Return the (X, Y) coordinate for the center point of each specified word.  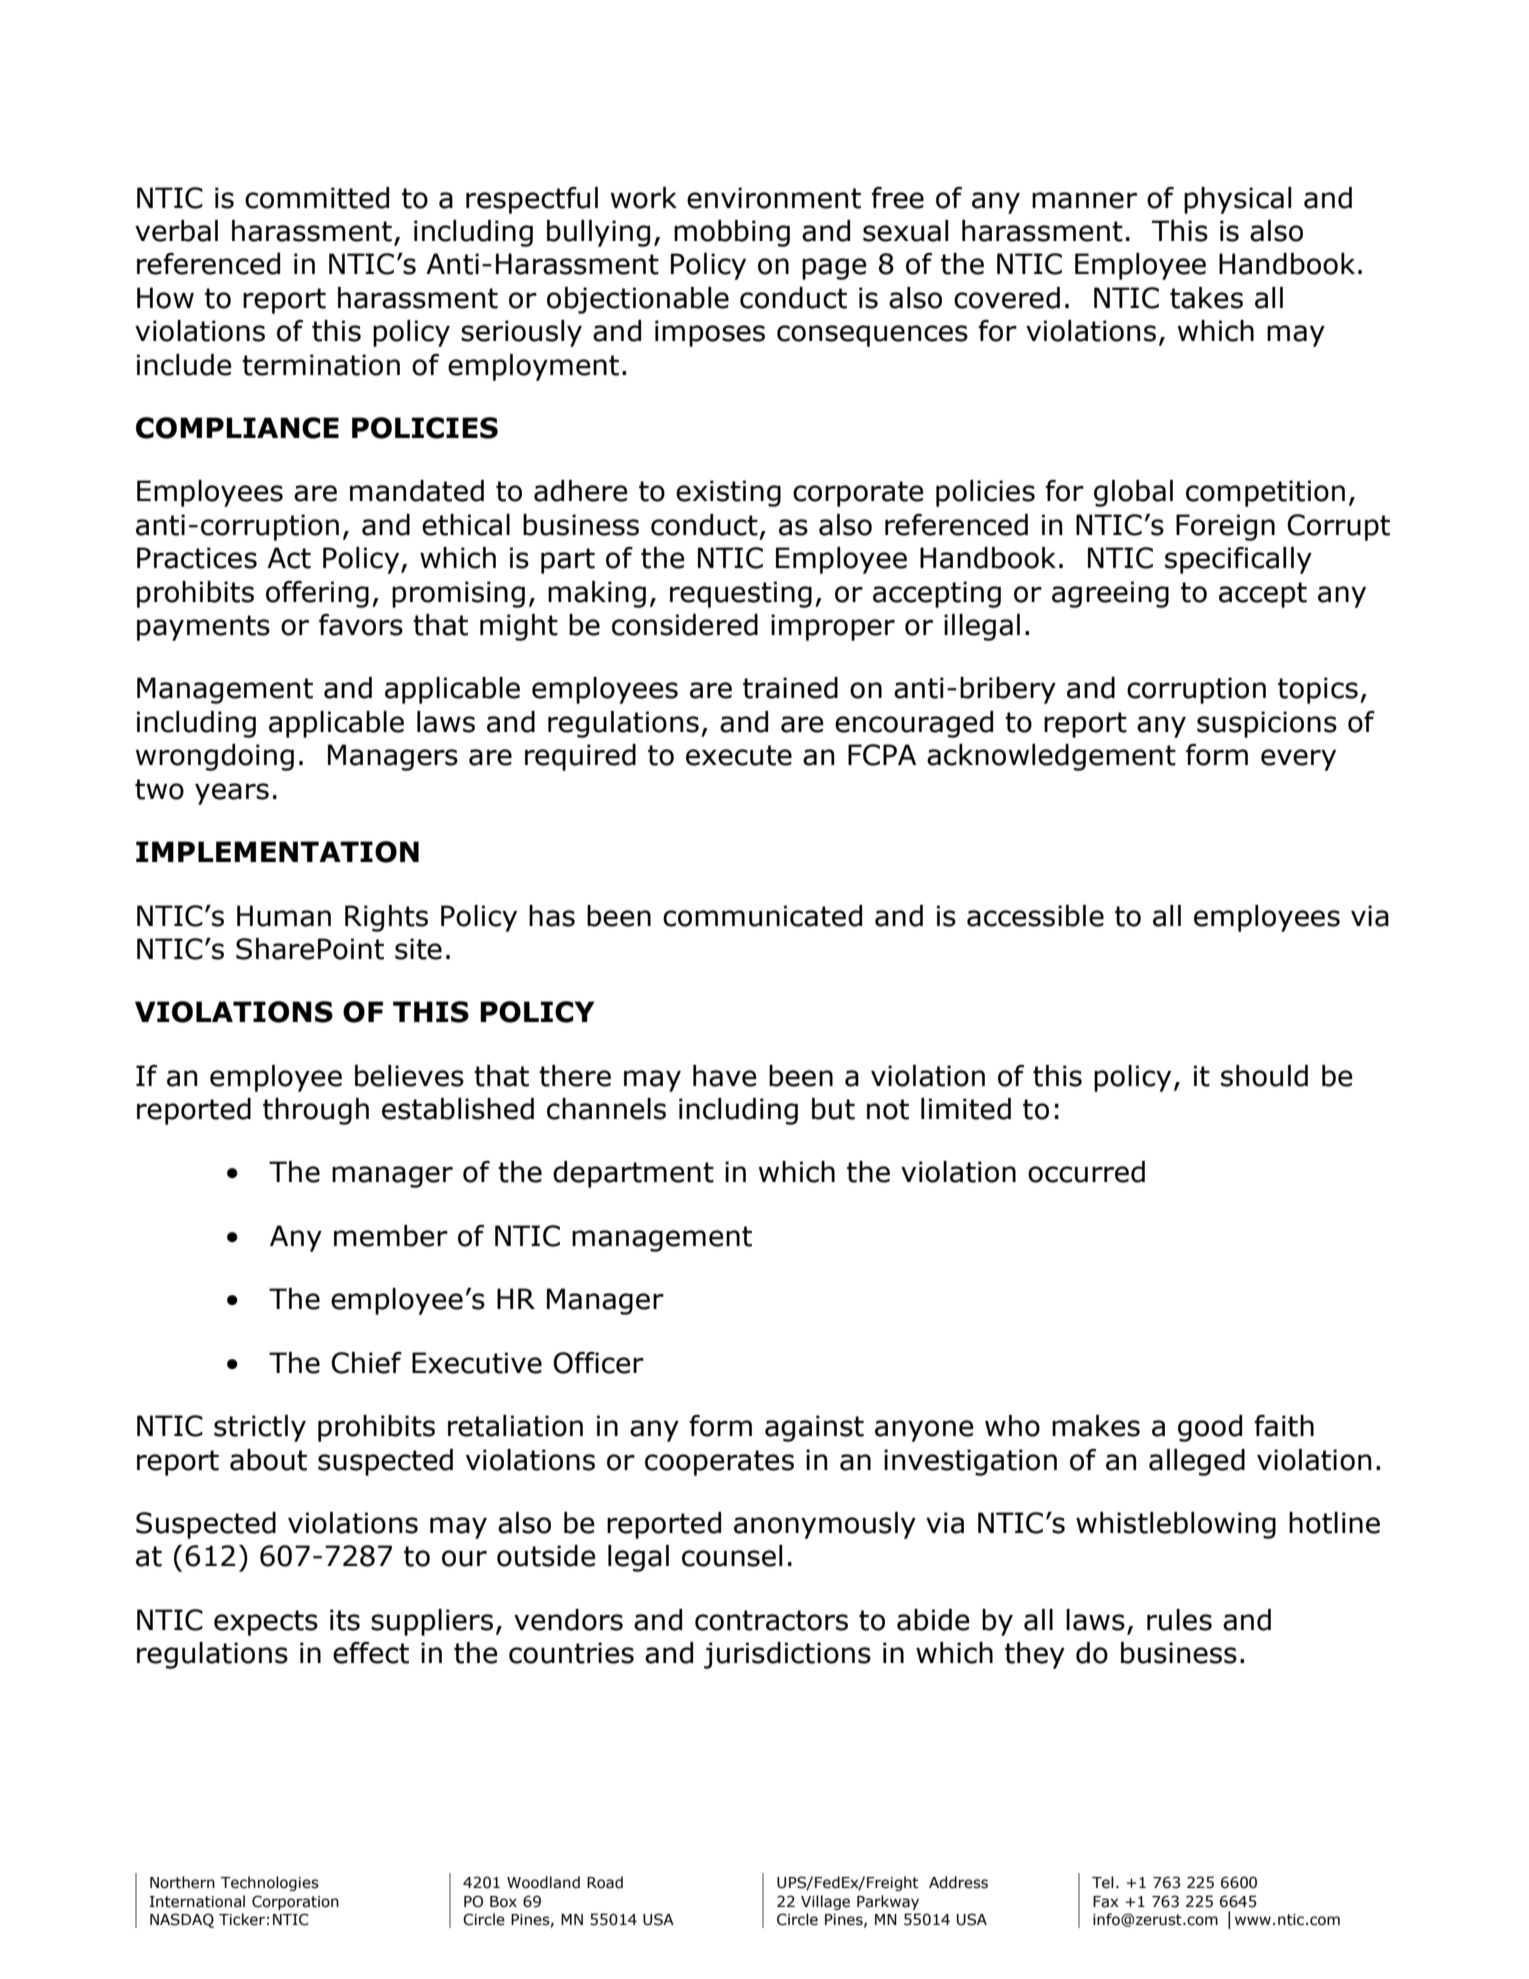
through (316, 1111)
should (1264, 1076)
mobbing (732, 233)
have (725, 1076)
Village (825, 1902)
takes (1206, 298)
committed (317, 198)
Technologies (270, 1883)
